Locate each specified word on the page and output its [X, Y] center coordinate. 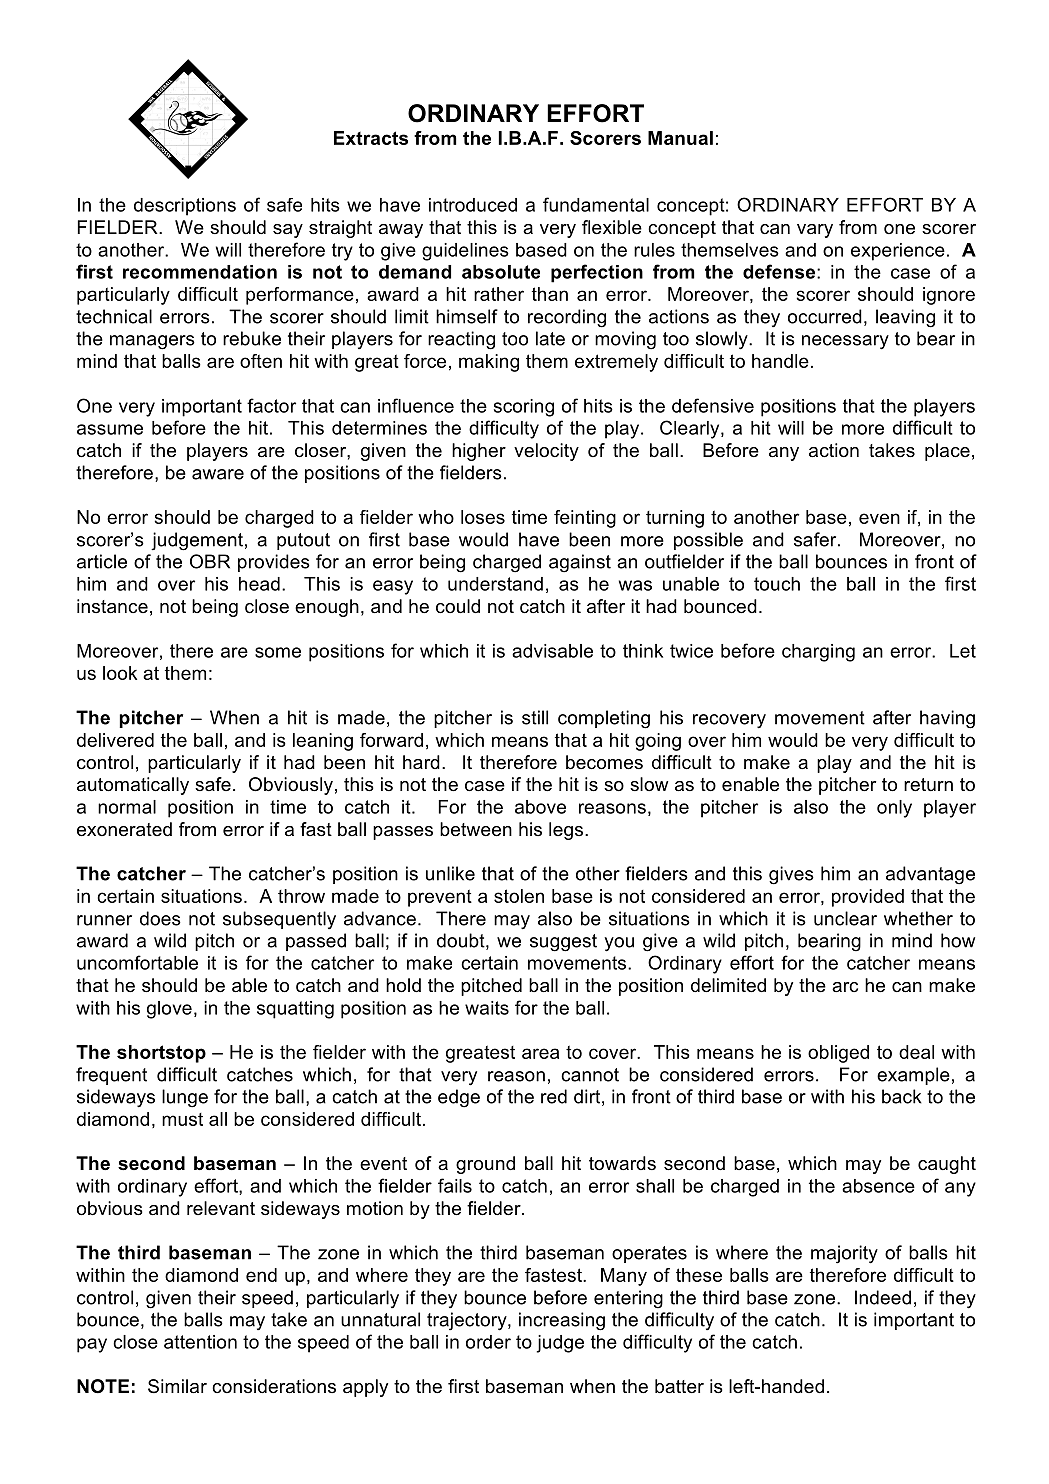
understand [495, 584]
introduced [473, 205]
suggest [563, 943]
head [259, 584]
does [160, 918]
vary [815, 231]
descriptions [185, 207]
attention [200, 1342]
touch [777, 584]
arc [845, 987]
